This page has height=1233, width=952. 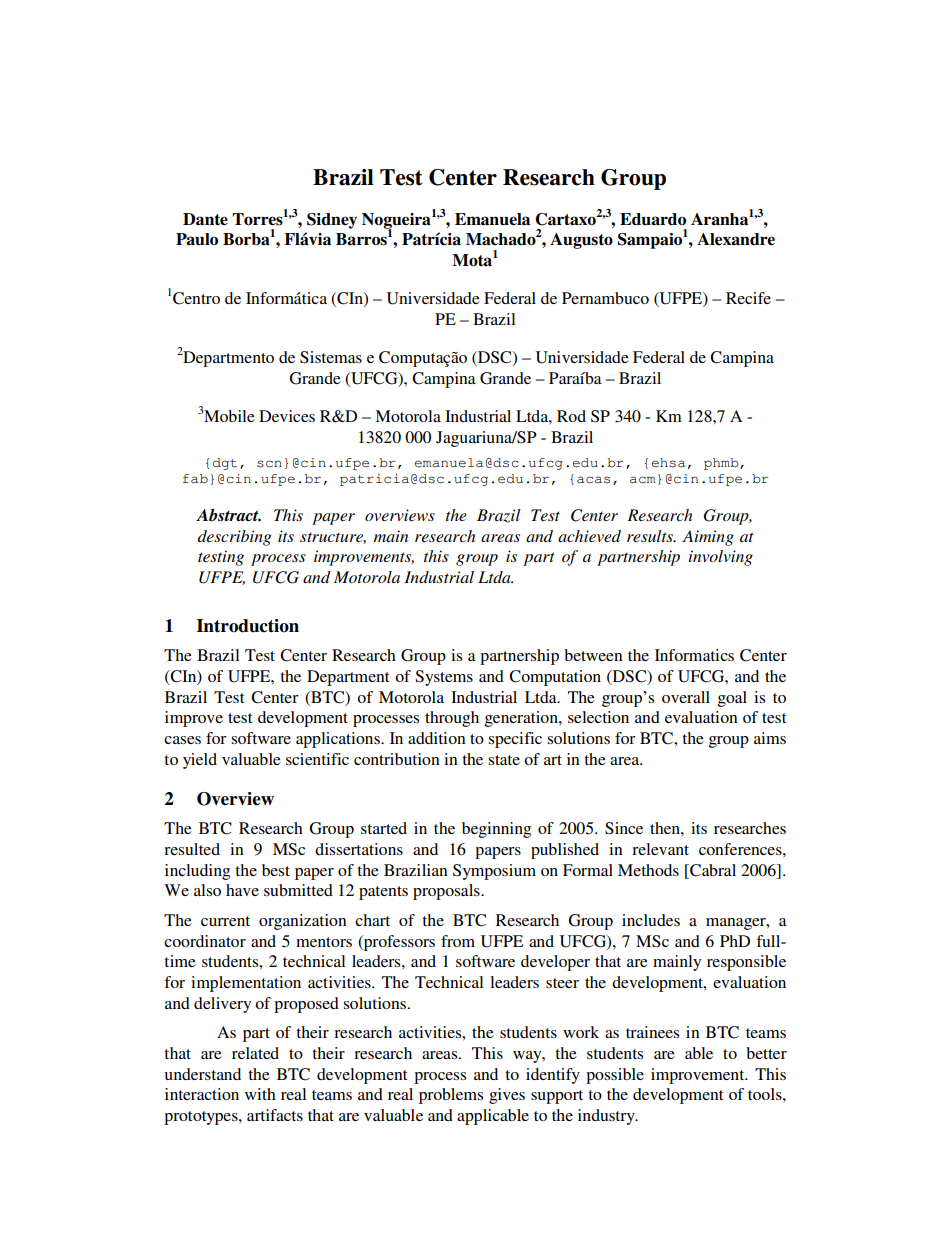 What do you see at coordinates (736, 239) in the page?
I see `Alexandre` at bounding box center [736, 239].
